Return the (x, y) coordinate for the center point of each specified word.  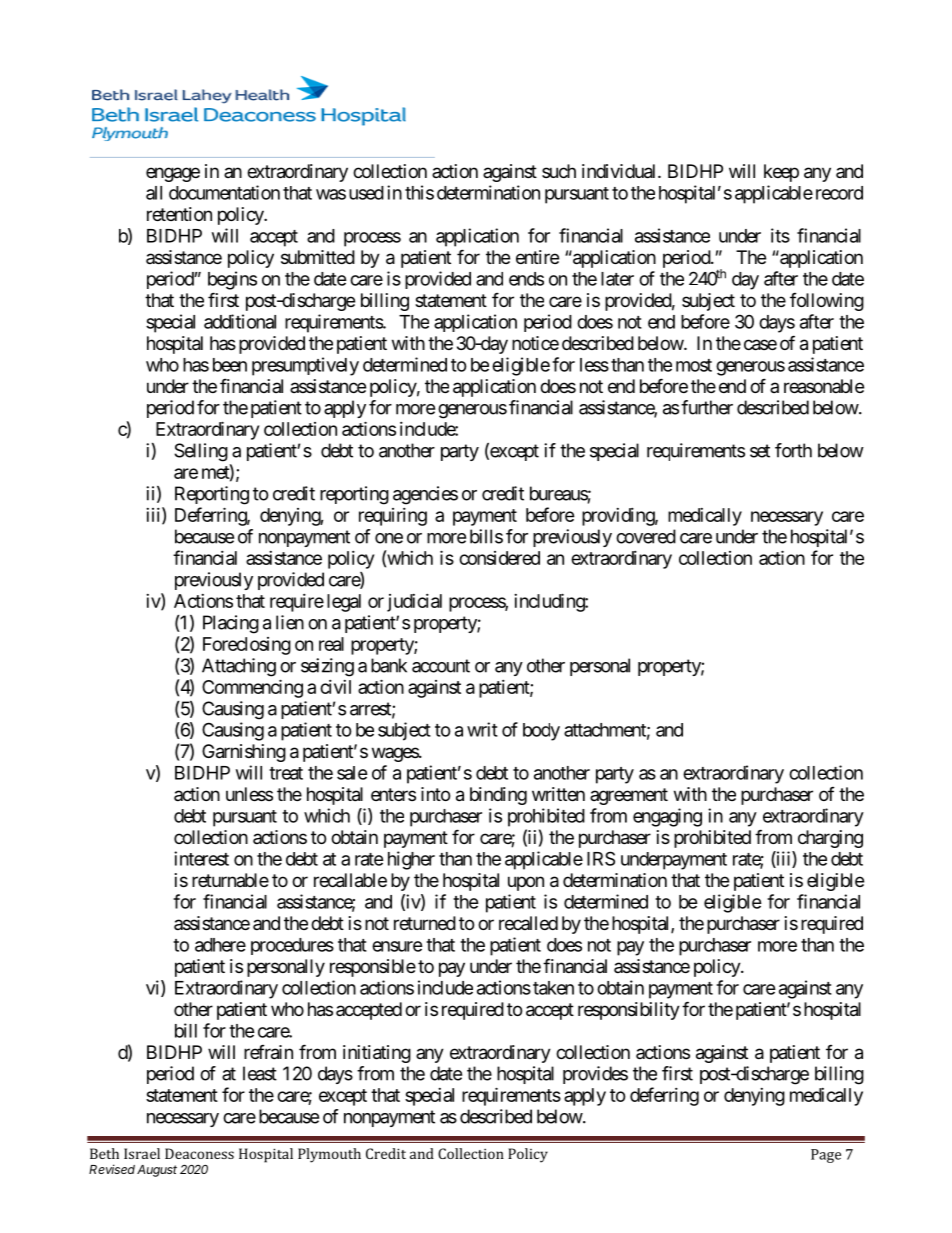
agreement (629, 796)
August (157, 1171)
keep (781, 173)
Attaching (239, 667)
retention (179, 214)
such (559, 171)
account (441, 666)
